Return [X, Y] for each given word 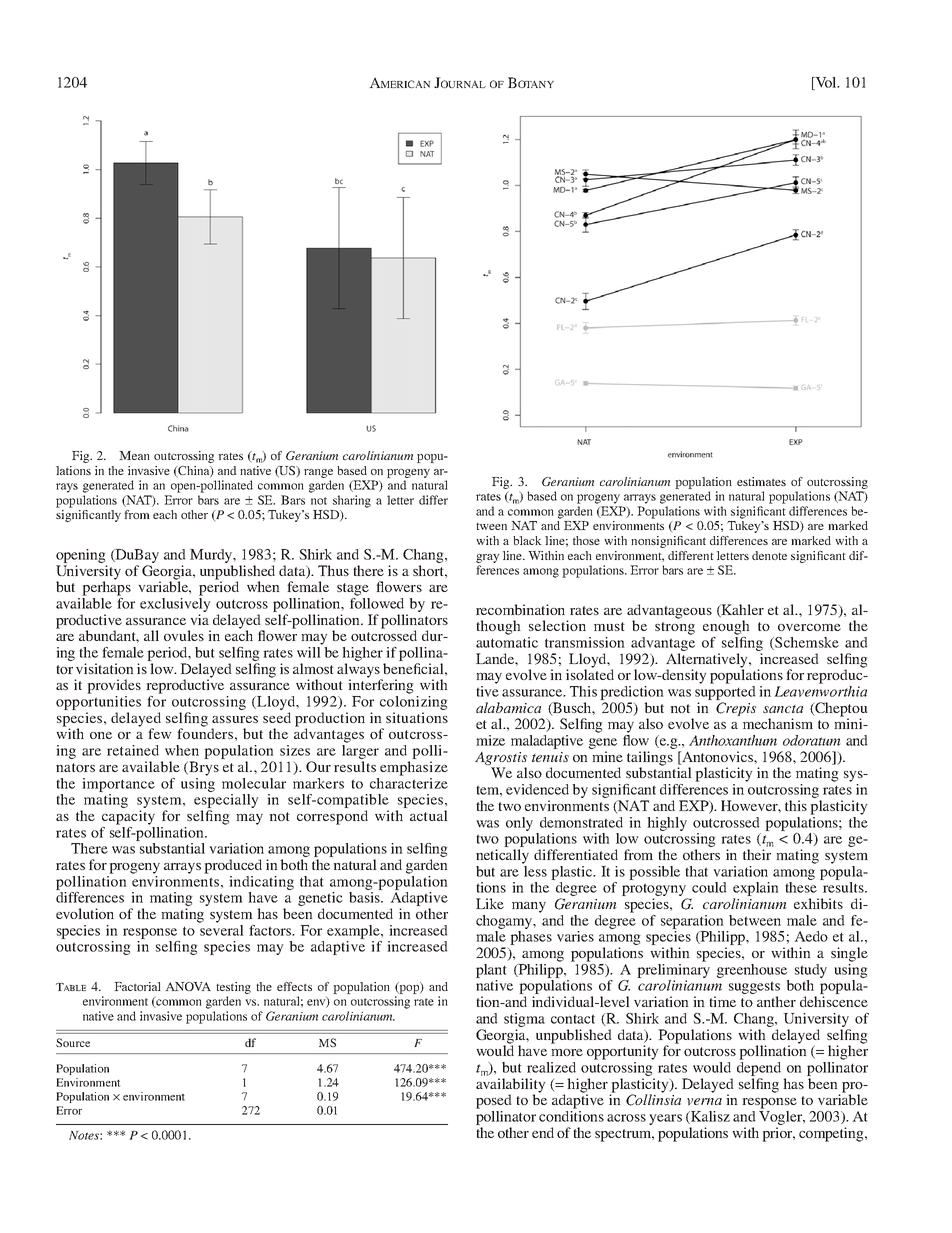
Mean [134, 455]
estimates [761, 481]
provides [114, 686]
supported [725, 691]
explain [756, 889]
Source [73, 1042]
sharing [352, 501]
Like [490, 903]
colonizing [414, 701]
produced [233, 866]
